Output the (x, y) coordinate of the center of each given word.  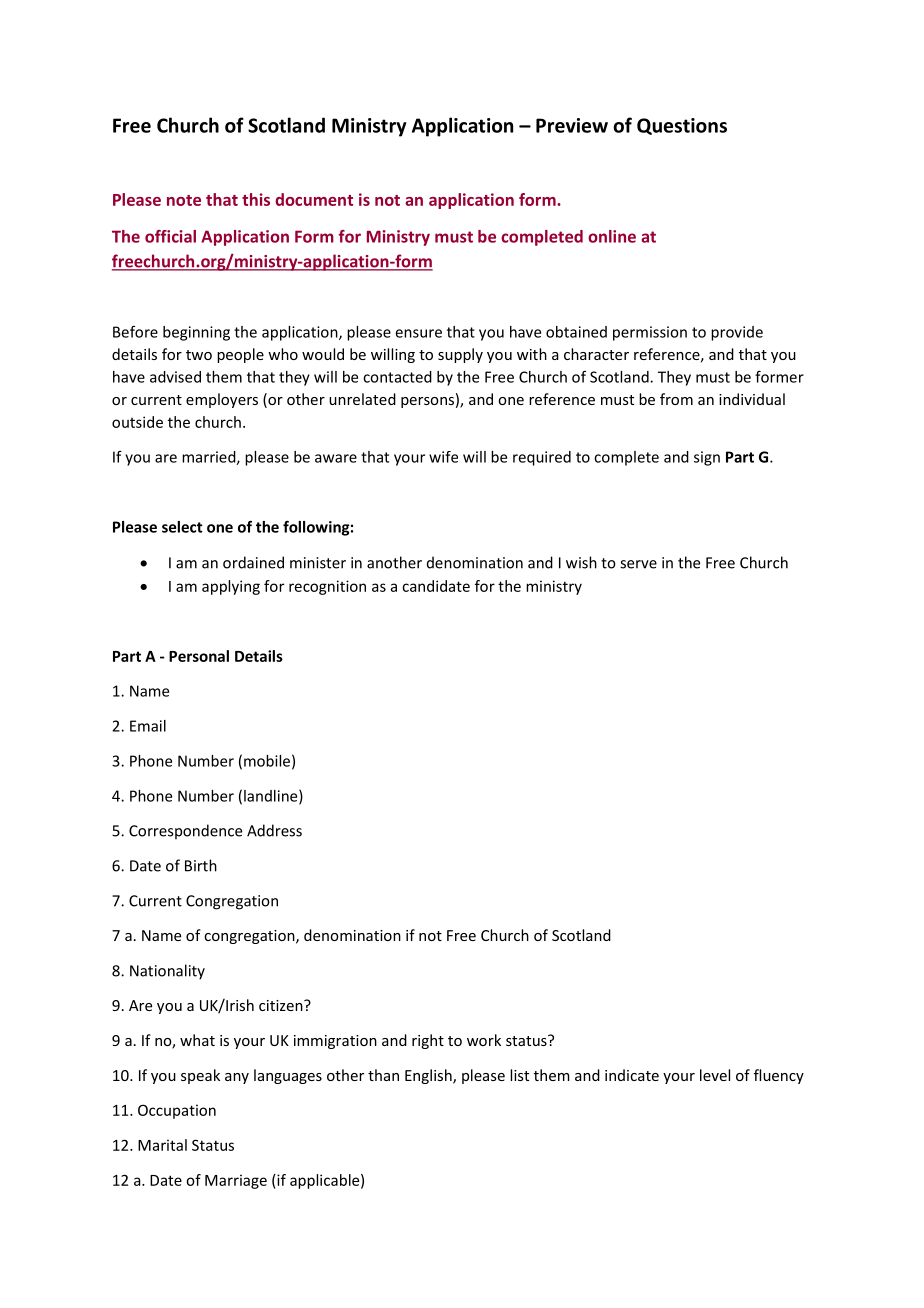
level (715, 1075)
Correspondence (185, 831)
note (184, 200)
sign (707, 458)
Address (274, 830)
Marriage (236, 1181)
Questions (682, 126)
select (182, 527)
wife (443, 457)
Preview (572, 125)
